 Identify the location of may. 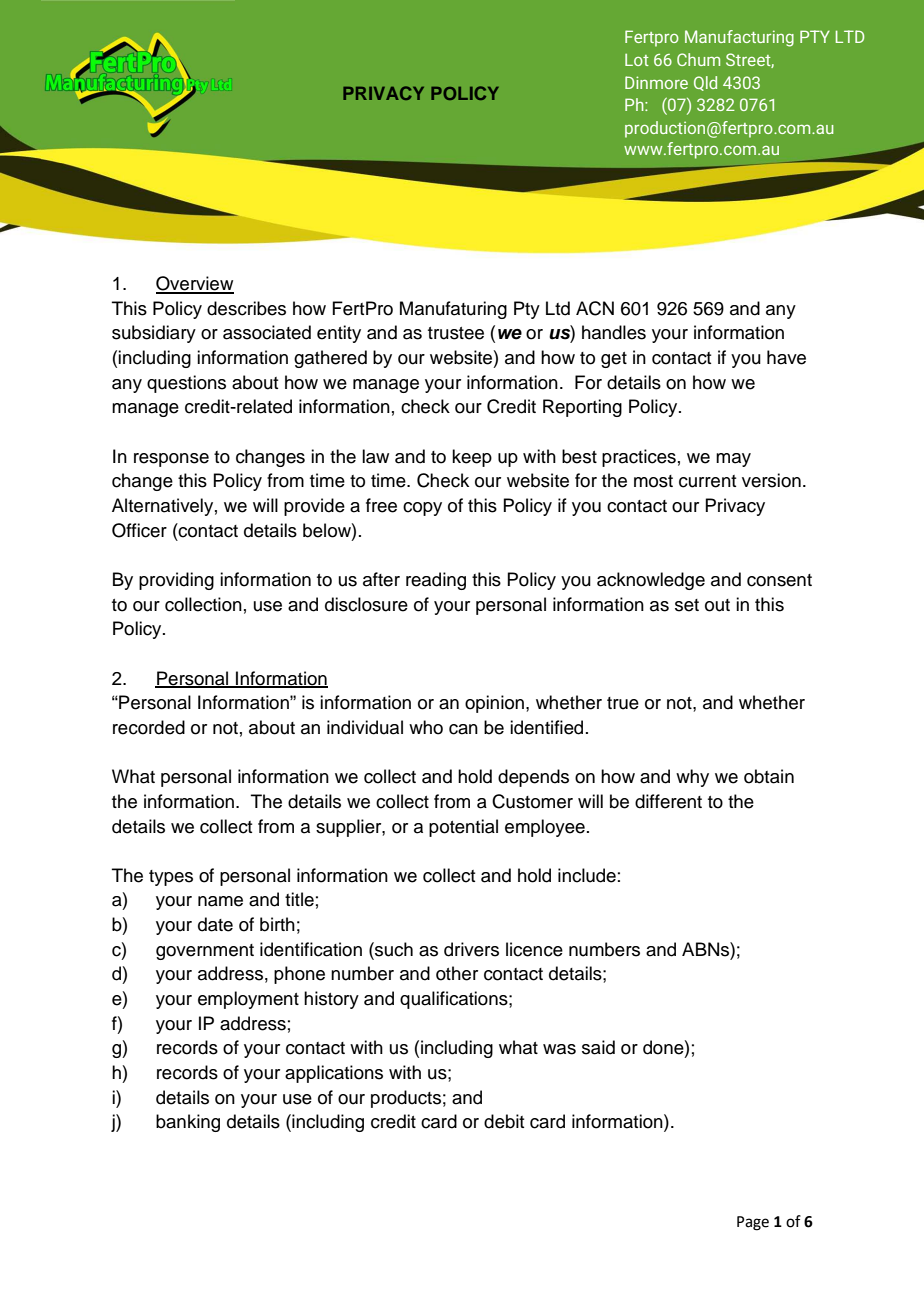
(733, 460).
